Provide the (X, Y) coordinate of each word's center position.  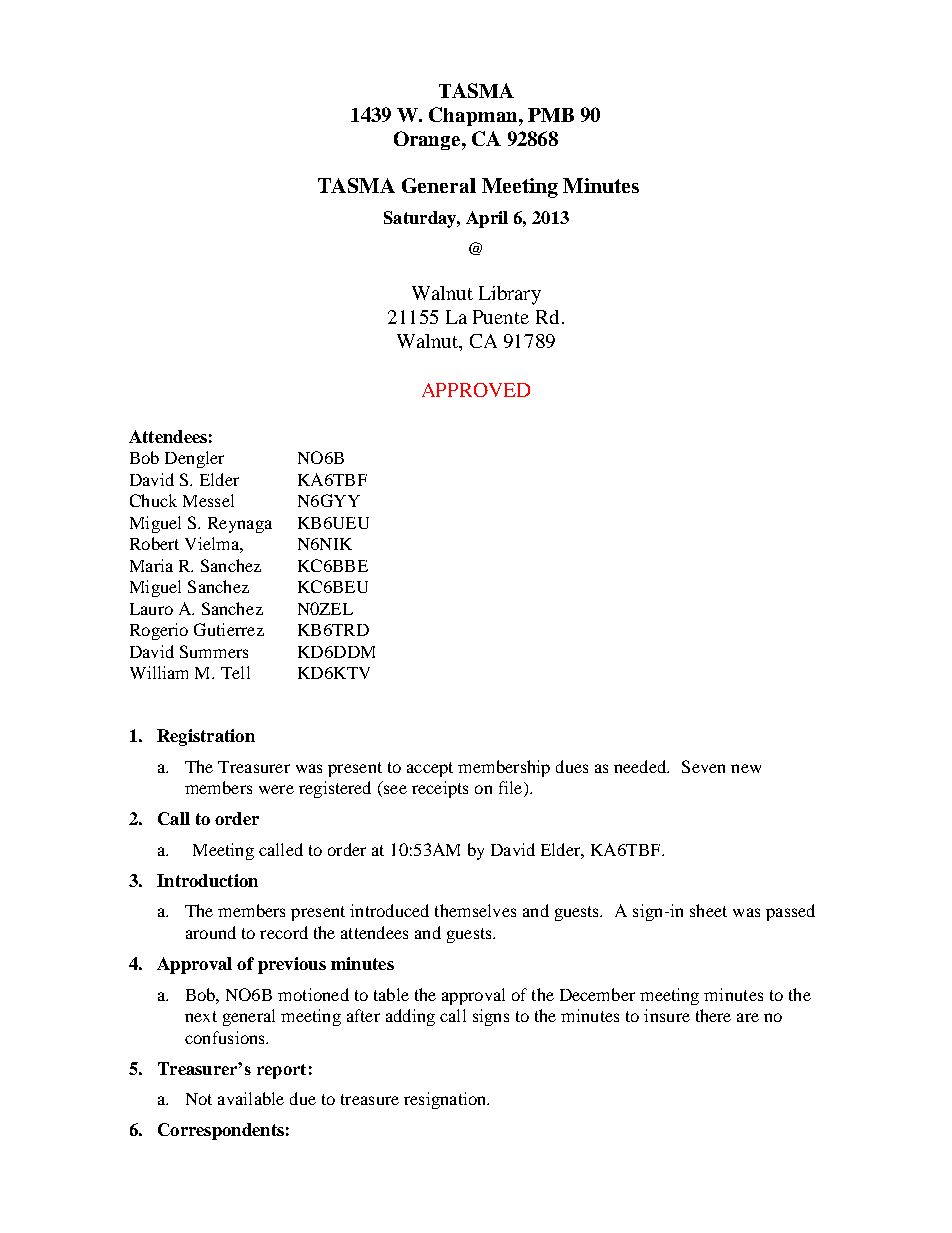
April (487, 219)
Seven (703, 766)
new (746, 768)
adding (410, 1017)
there (713, 1015)
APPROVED (476, 390)
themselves (475, 910)
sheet (708, 910)
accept (430, 769)
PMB (551, 115)
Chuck (153, 500)
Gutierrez (229, 629)
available (251, 1098)
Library (510, 295)
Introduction (207, 880)
